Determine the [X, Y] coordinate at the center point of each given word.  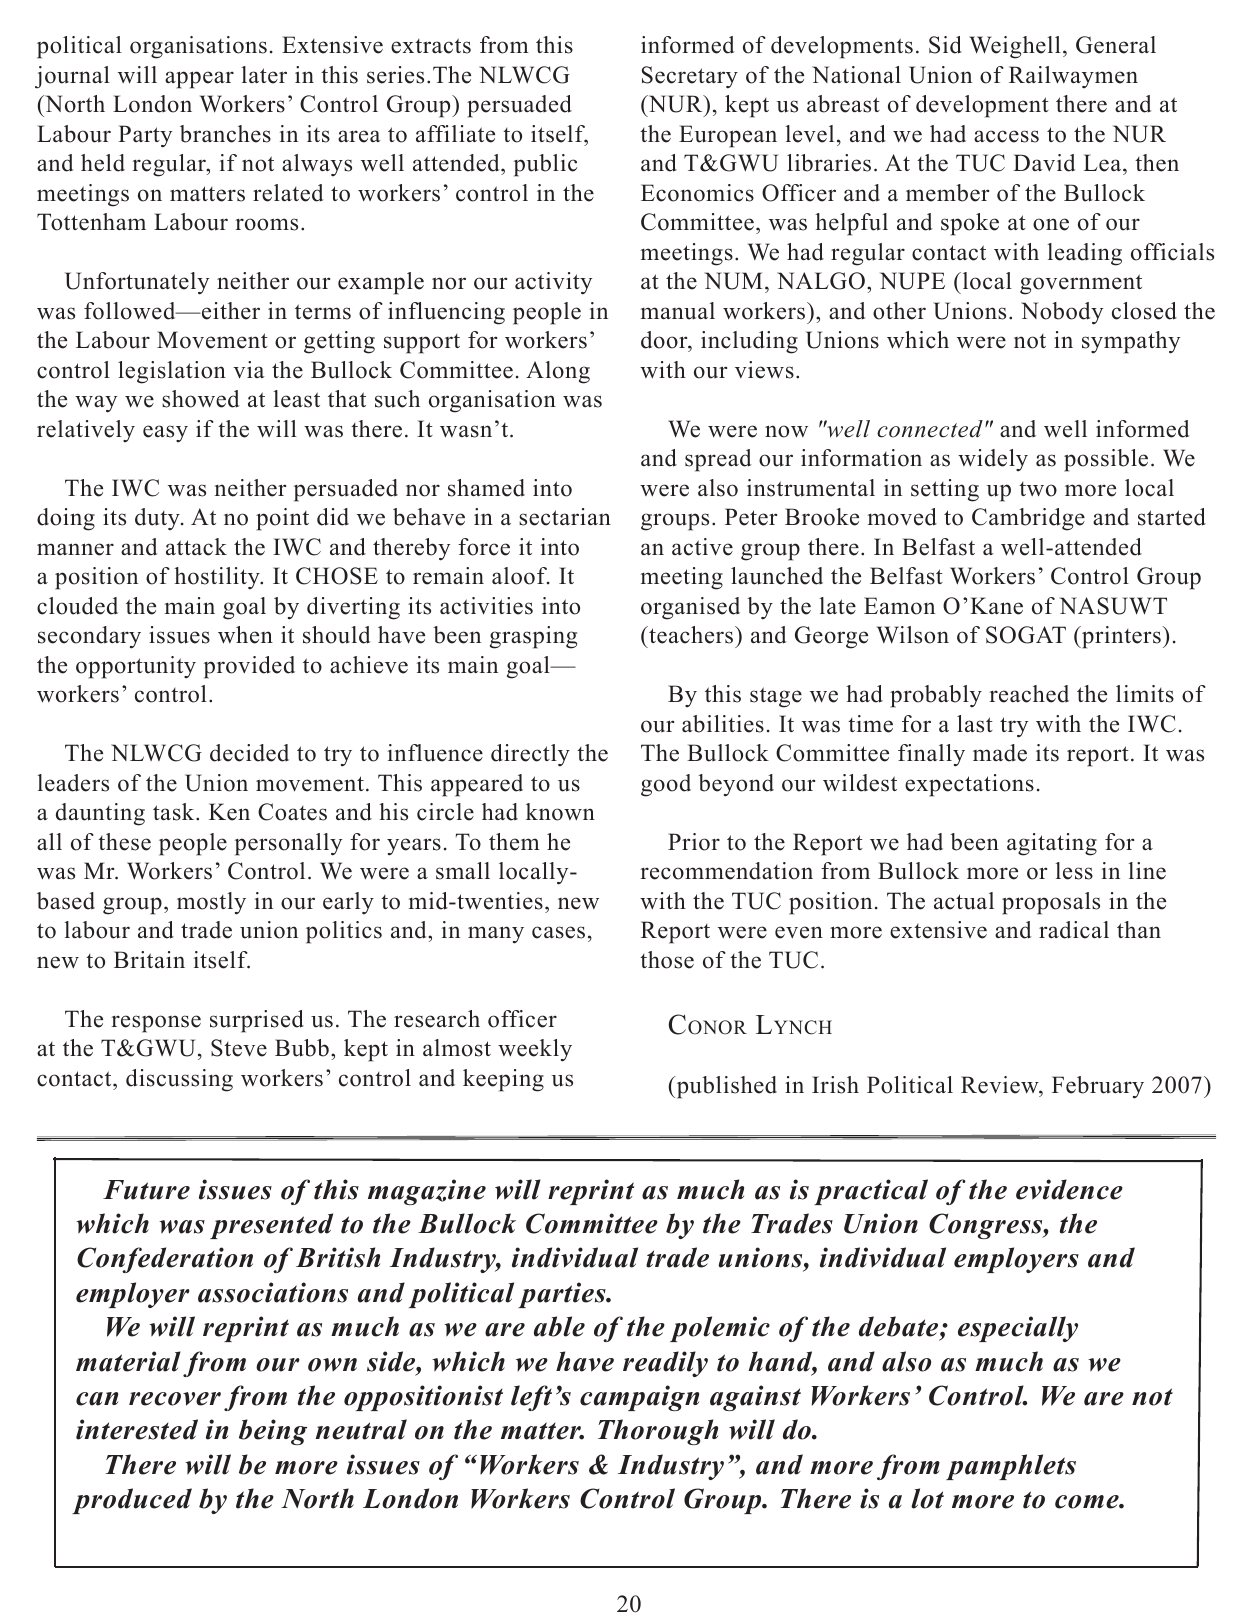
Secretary [690, 77]
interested [137, 1429]
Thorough [658, 1432]
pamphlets [1011, 1467]
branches [225, 134]
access [1006, 136]
